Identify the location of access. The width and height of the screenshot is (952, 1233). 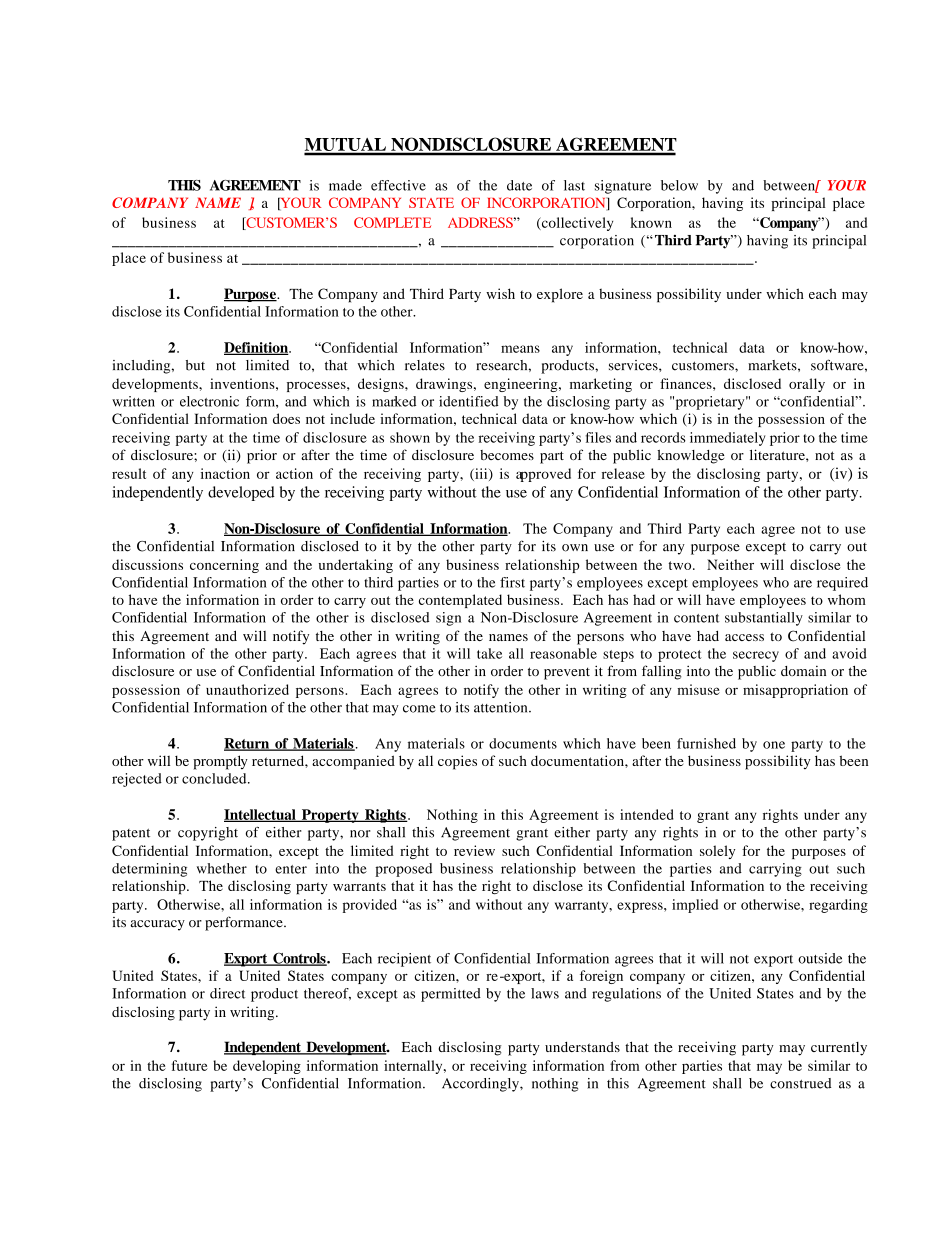
(744, 637).
